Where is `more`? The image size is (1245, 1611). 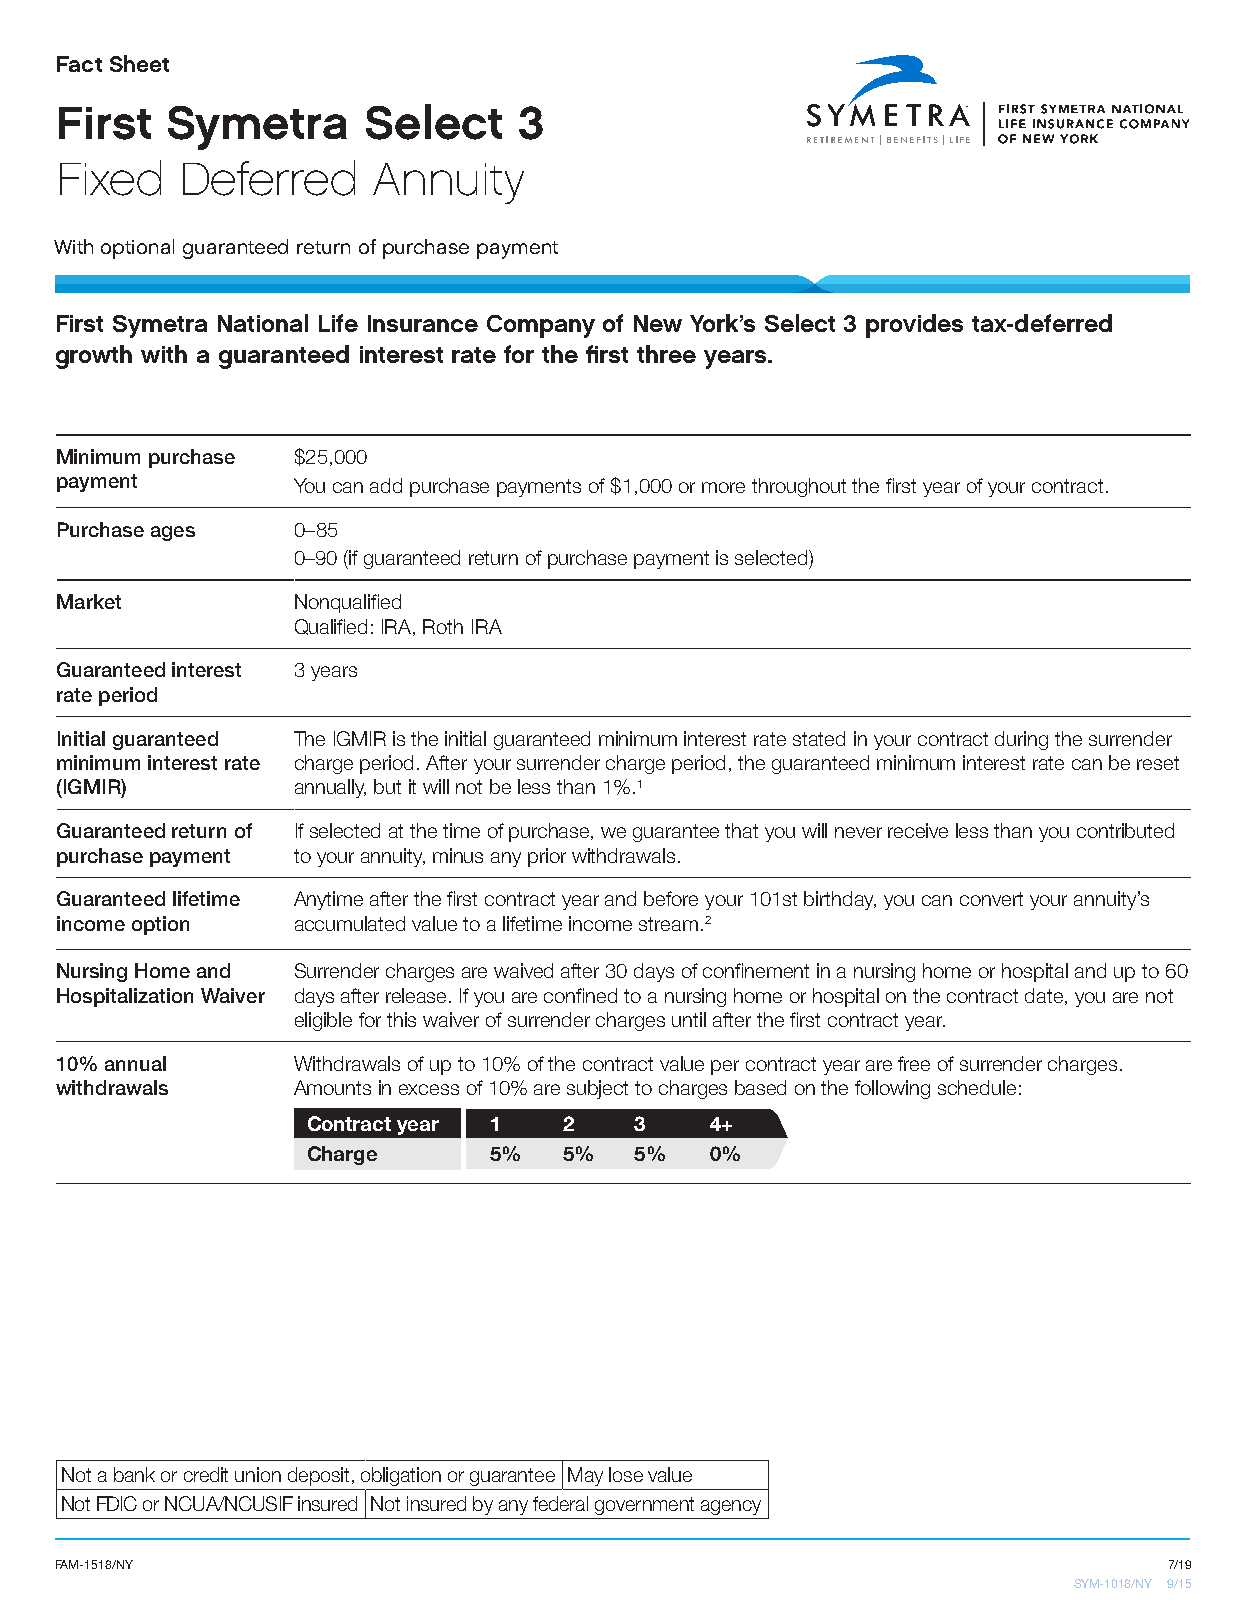 more is located at coordinates (723, 487).
